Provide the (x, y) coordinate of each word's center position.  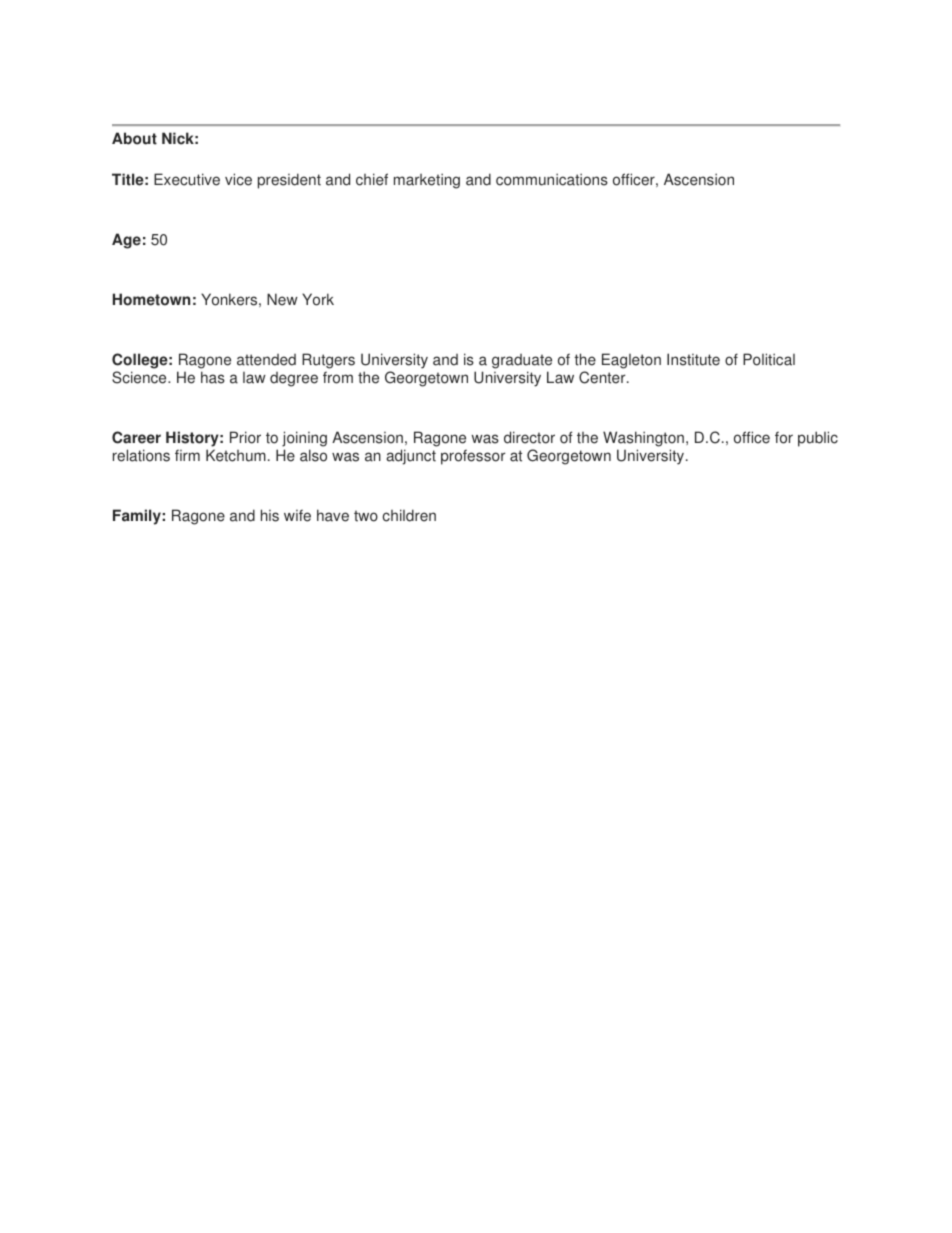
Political (769, 359)
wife (297, 515)
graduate (522, 361)
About (134, 138)
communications (552, 179)
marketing (427, 181)
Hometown (151, 299)
